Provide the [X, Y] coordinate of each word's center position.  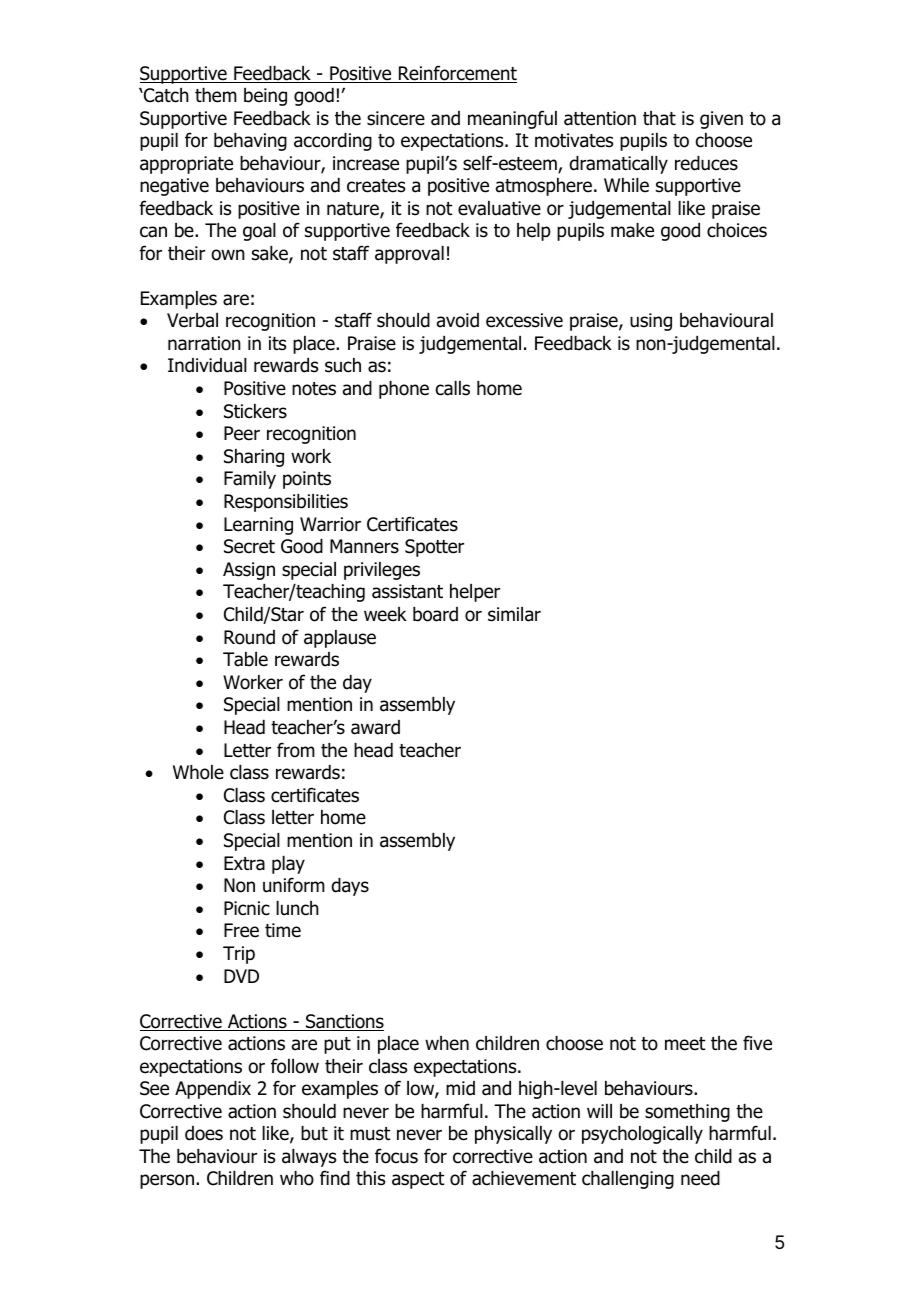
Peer [242, 433]
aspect [418, 1180]
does [204, 1133]
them [216, 95]
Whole [198, 772]
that [659, 118]
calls [453, 388]
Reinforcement [456, 74]
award [375, 727]
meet [685, 1044]
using [651, 322]
